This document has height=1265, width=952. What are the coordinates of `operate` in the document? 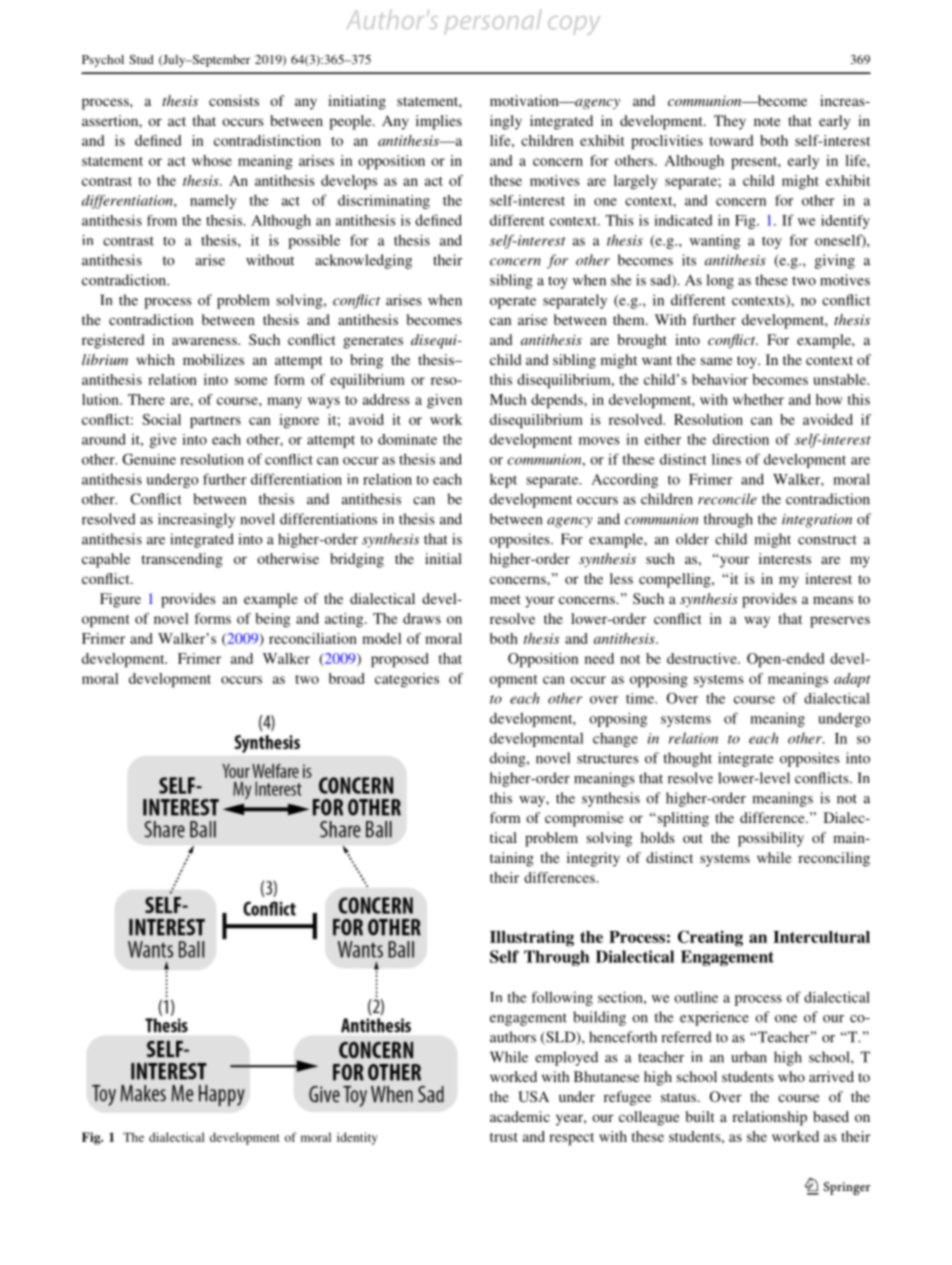 It's located at (513, 302).
